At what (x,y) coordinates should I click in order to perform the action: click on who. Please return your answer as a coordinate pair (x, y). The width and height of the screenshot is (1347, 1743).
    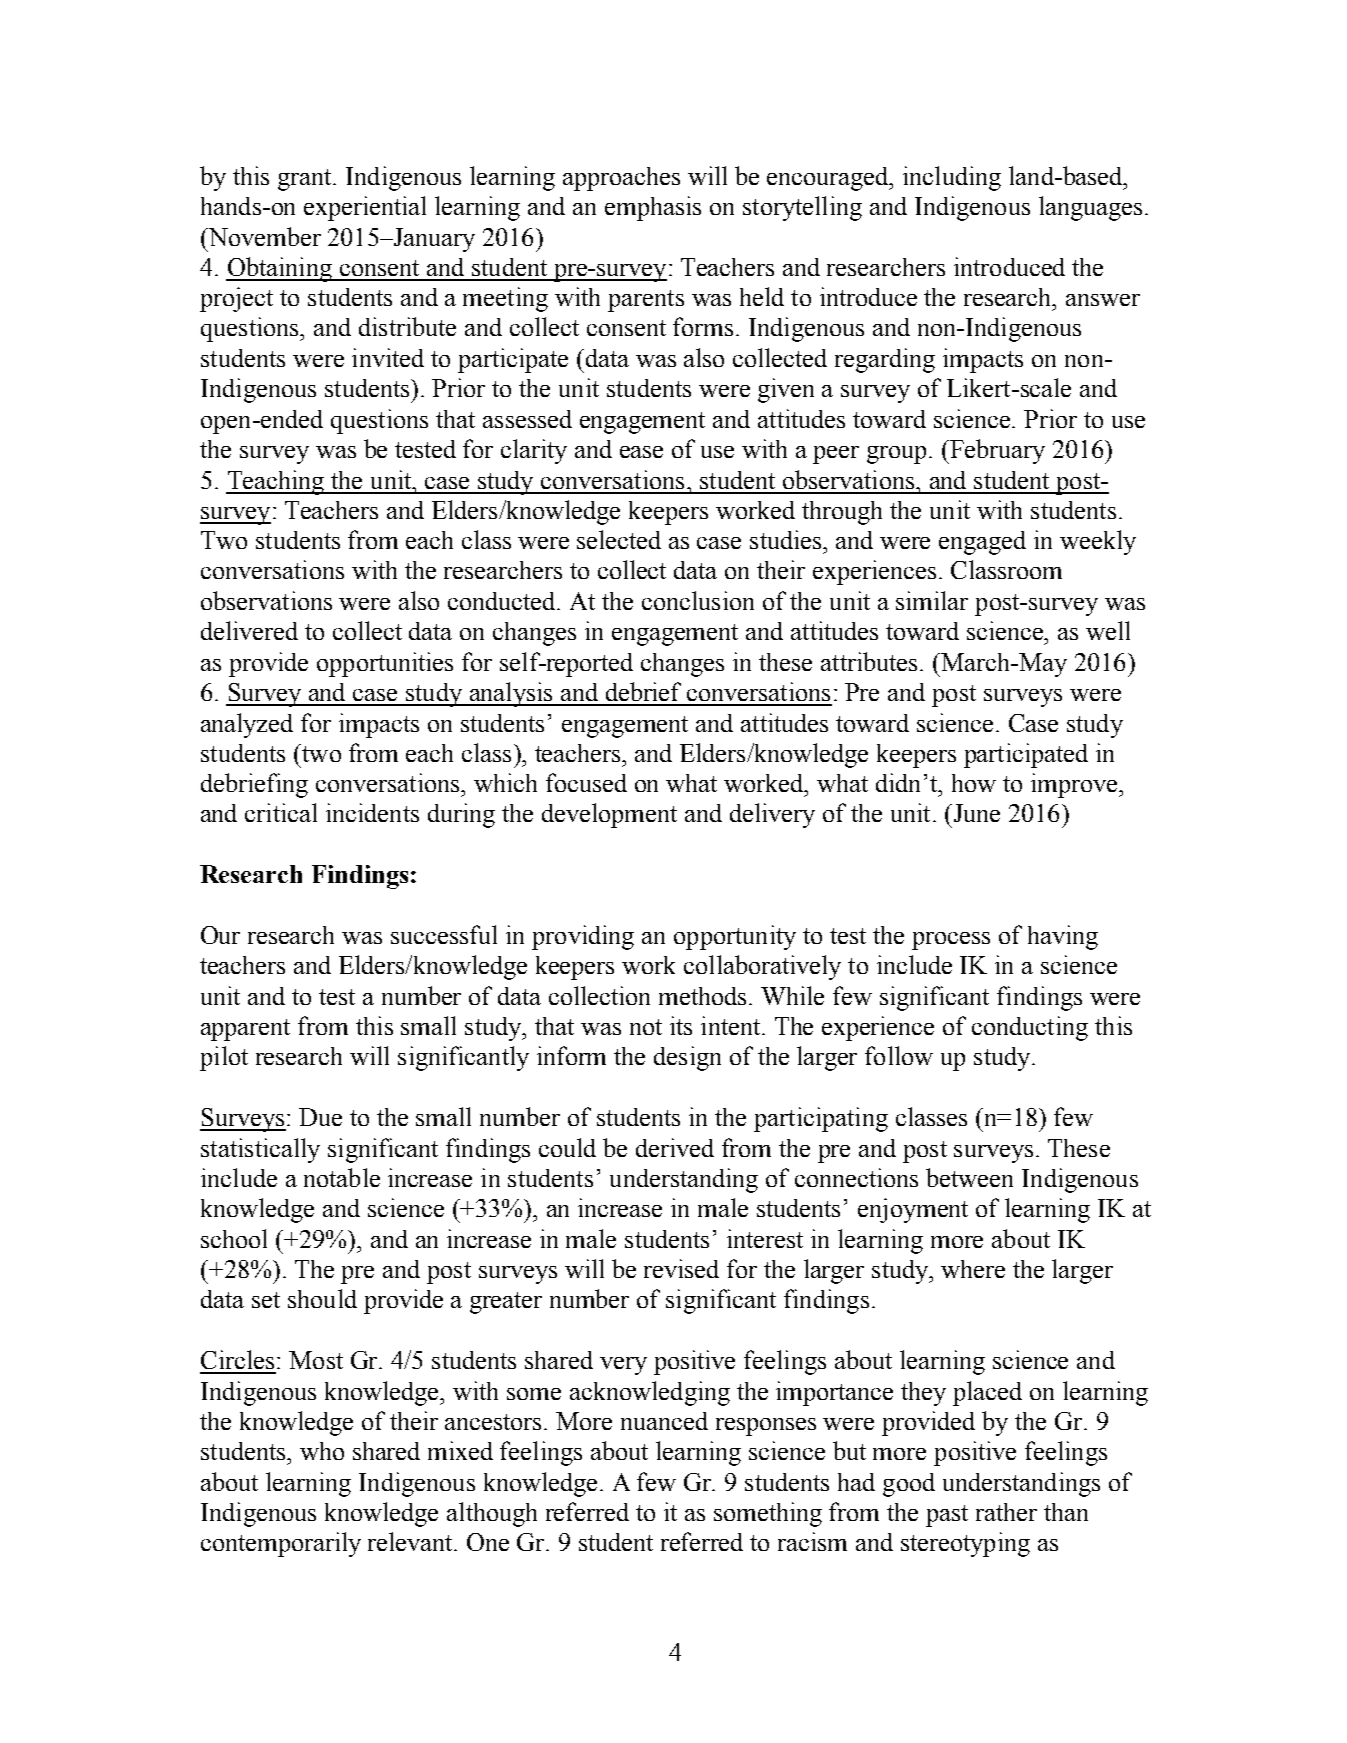
    Looking at the image, I should click on (322, 1451).
